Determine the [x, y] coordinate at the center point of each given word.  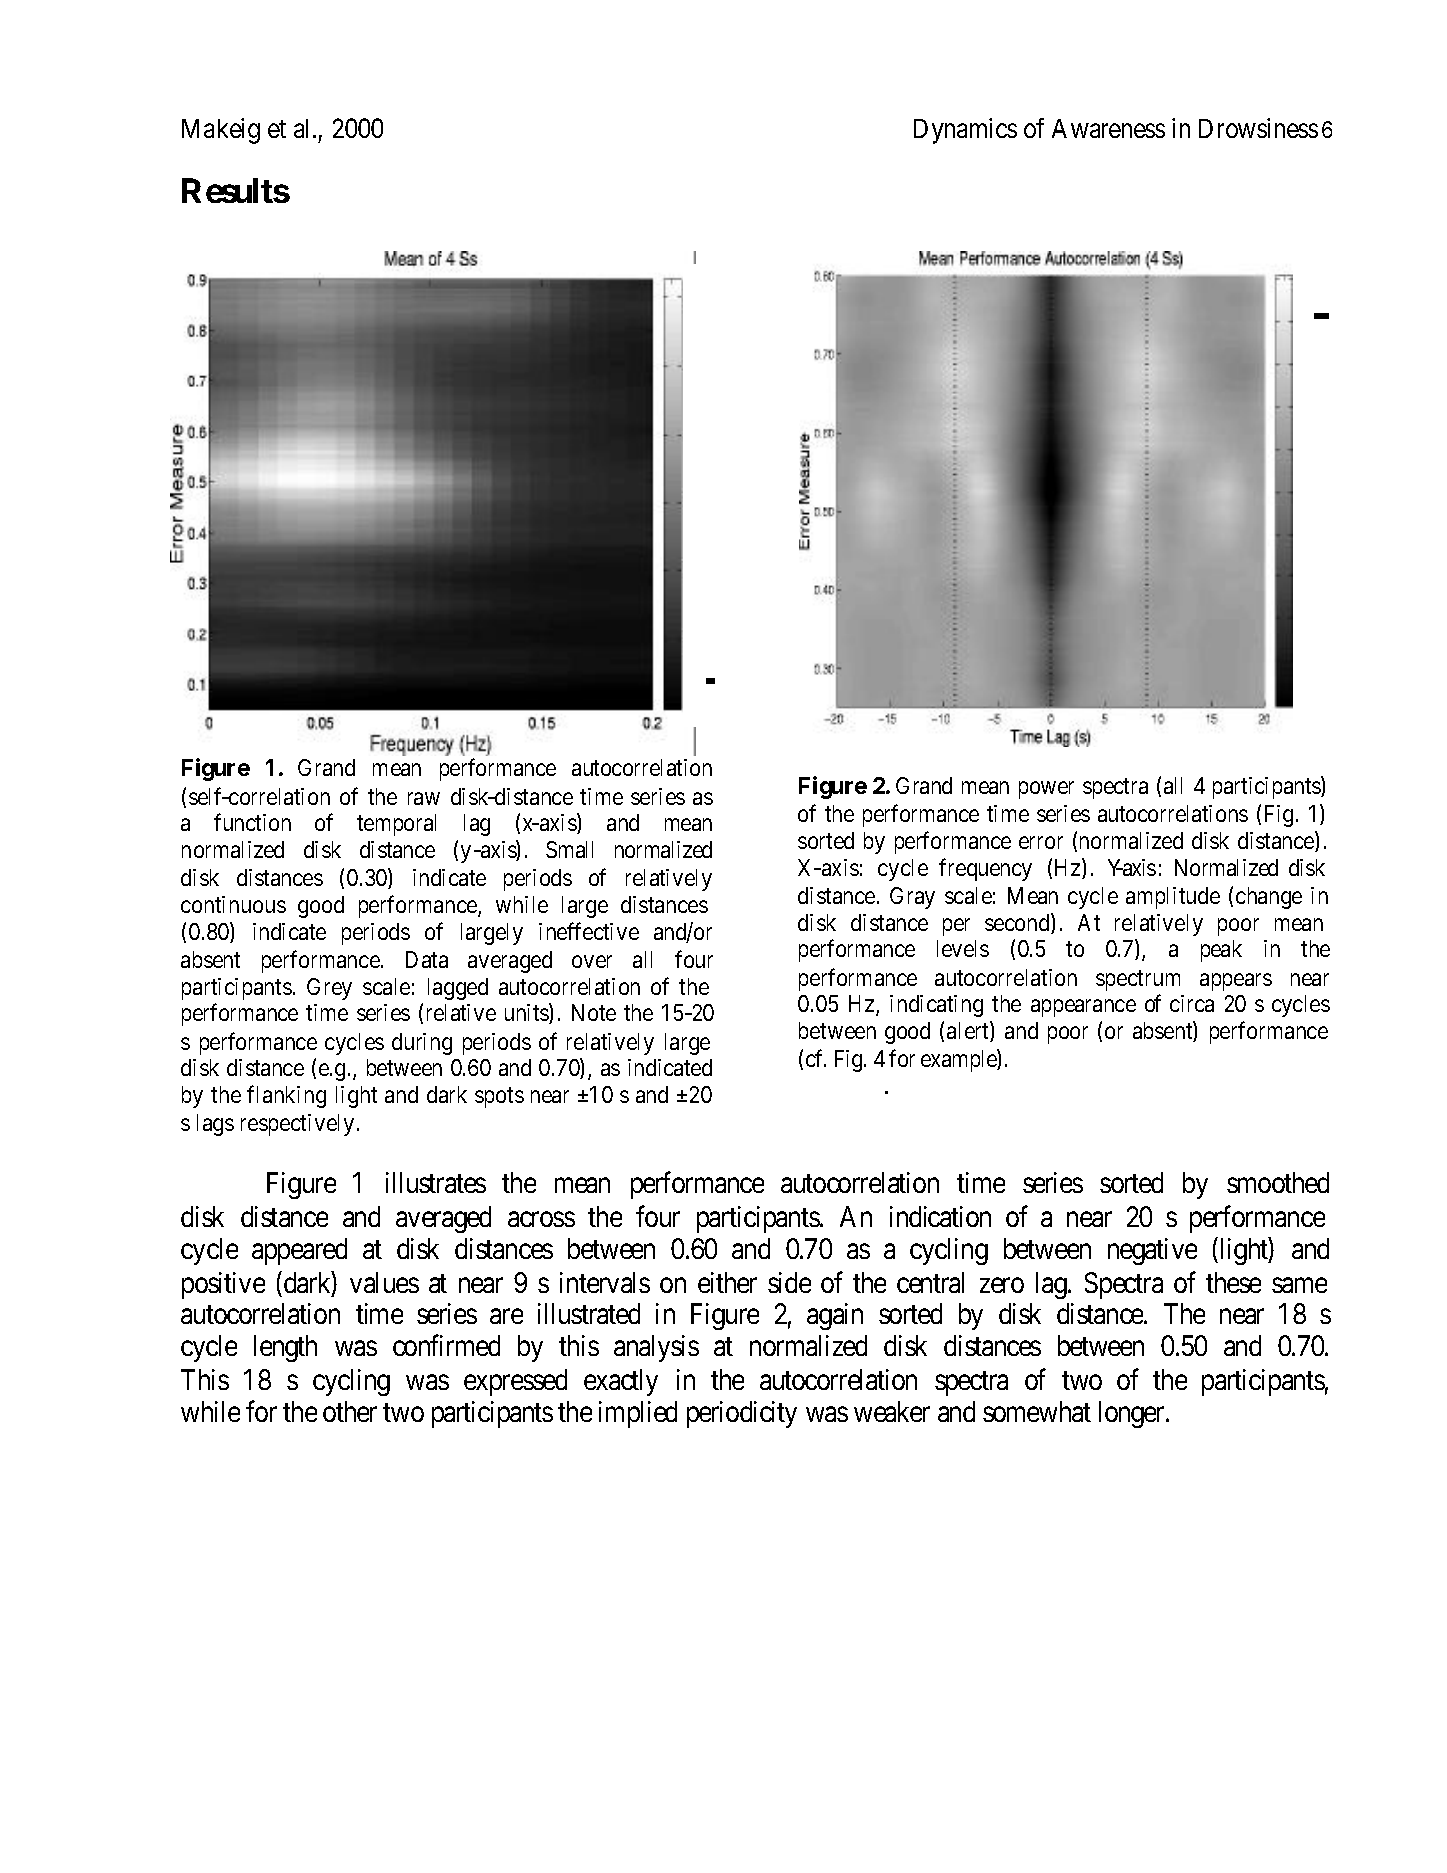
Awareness [1108, 128]
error [1041, 843]
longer [1133, 1414]
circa [1192, 1003]
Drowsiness [1258, 128]
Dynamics [965, 131]
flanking [286, 1096]
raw [424, 798]
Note [594, 1012]
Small [569, 849]
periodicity [742, 1414]
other [350, 1411]
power [1046, 790]
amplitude [1173, 898]
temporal [396, 825]
